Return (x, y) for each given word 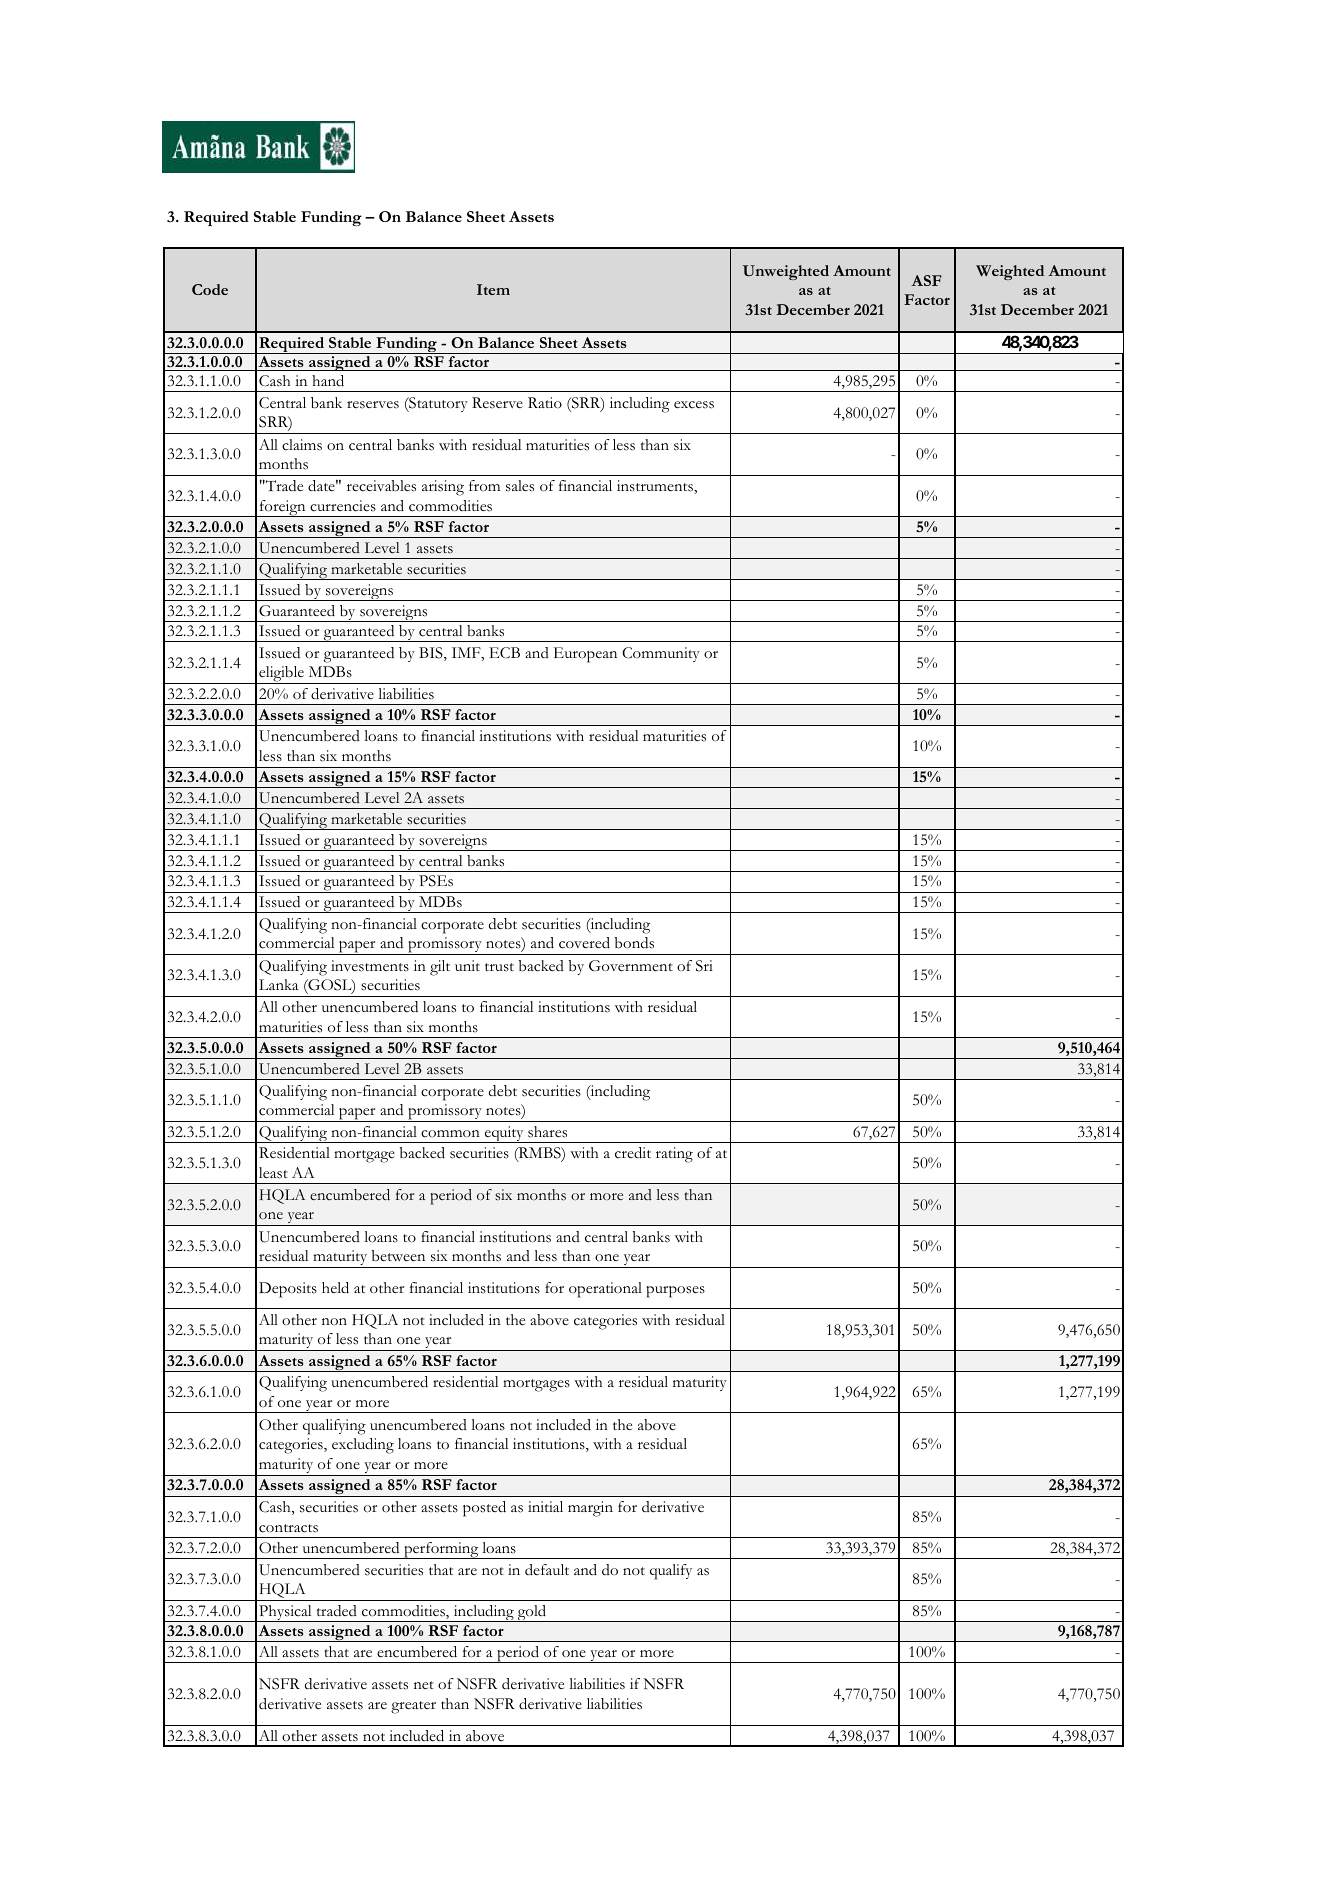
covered (584, 943)
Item (493, 289)
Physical (285, 1613)
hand (328, 381)
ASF (926, 280)
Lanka (278, 984)
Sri (704, 966)
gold (532, 1613)
